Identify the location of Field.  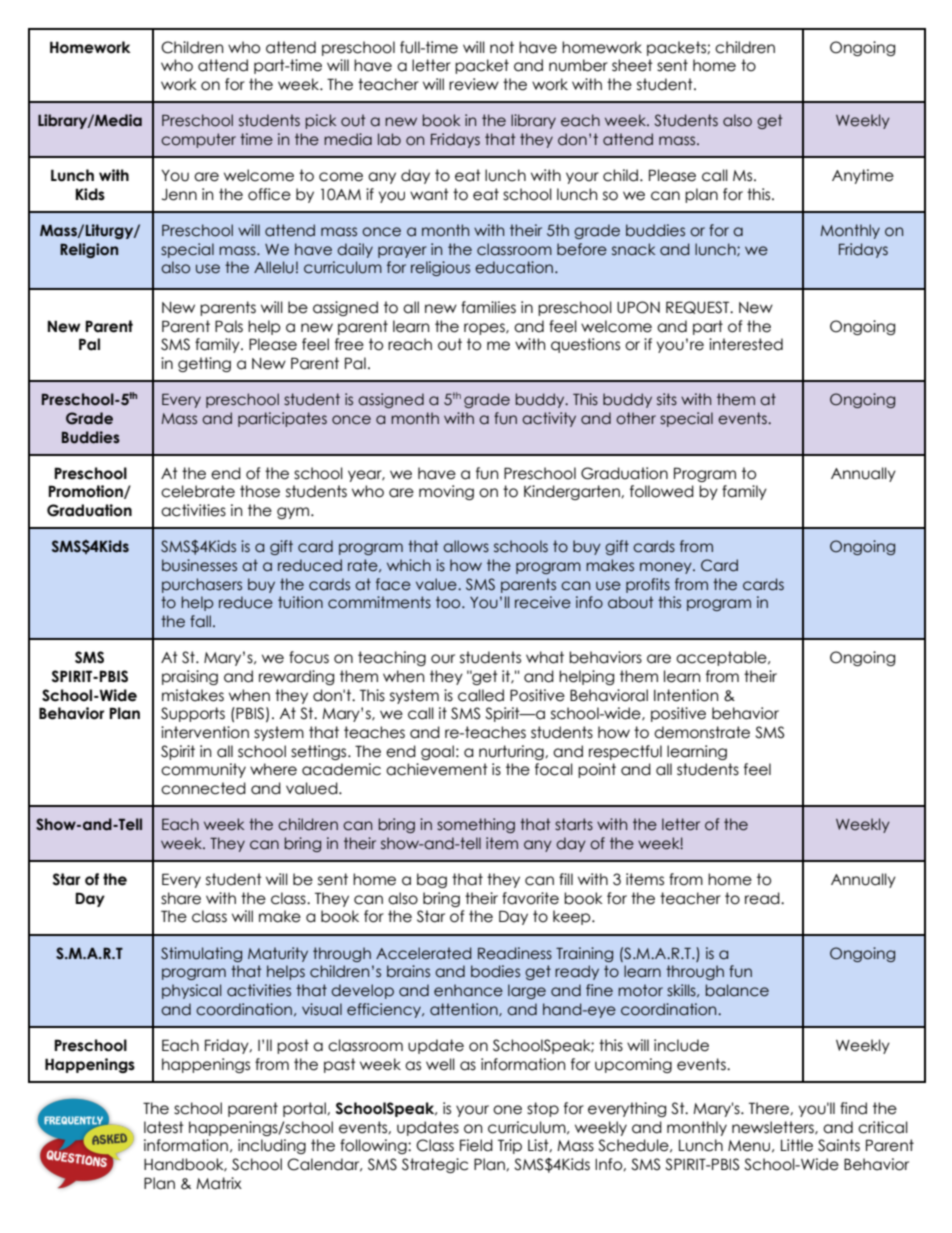
(476, 1145).
